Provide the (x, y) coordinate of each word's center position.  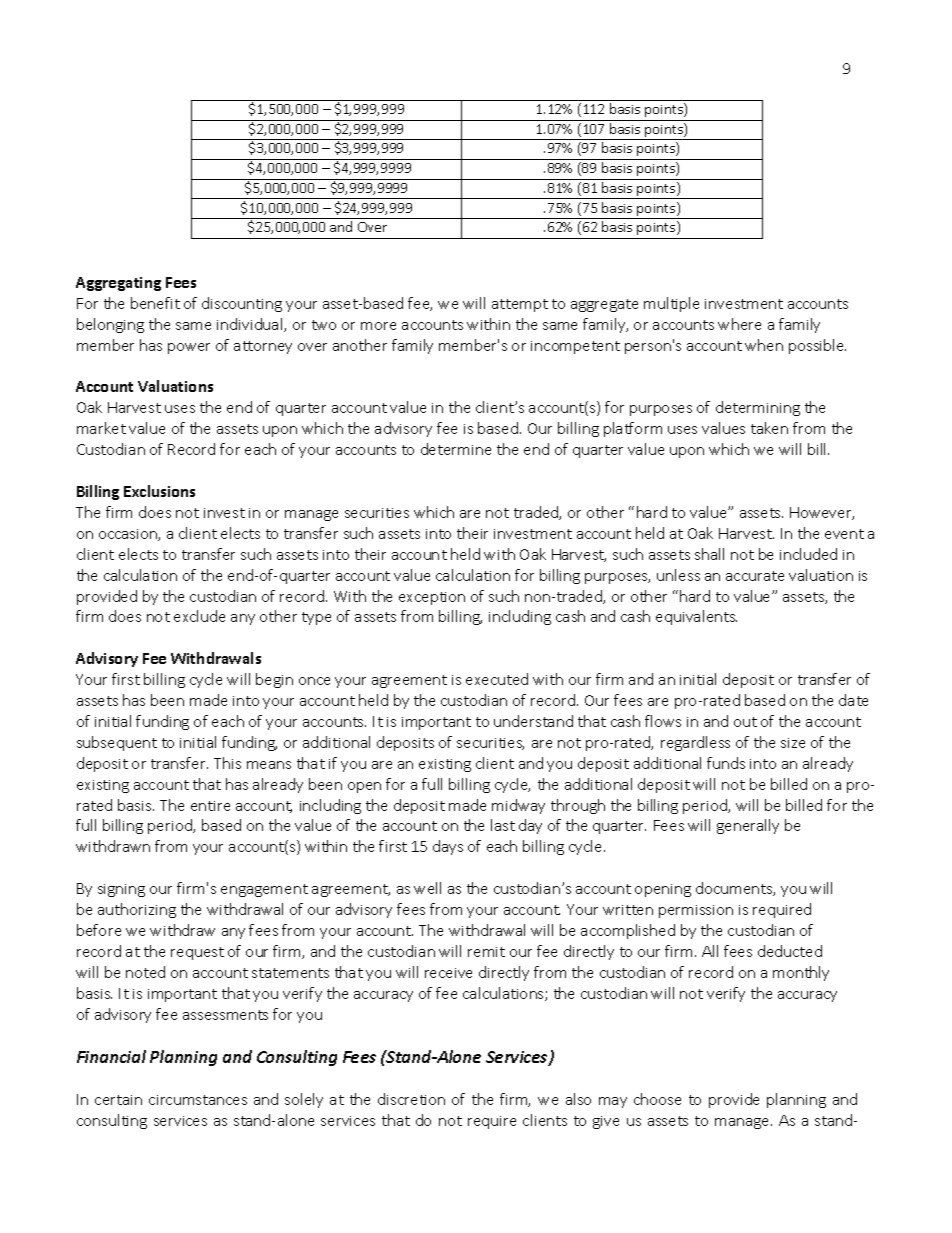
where (739, 324)
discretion (411, 1099)
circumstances (198, 1100)
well (427, 888)
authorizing (137, 910)
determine (456, 449)
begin (274, 680)
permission (696, 911)
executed (497, 679)
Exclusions (159, 491)
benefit (155, 303)
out (745, 722)
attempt (520, 305)
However (822, 513)
